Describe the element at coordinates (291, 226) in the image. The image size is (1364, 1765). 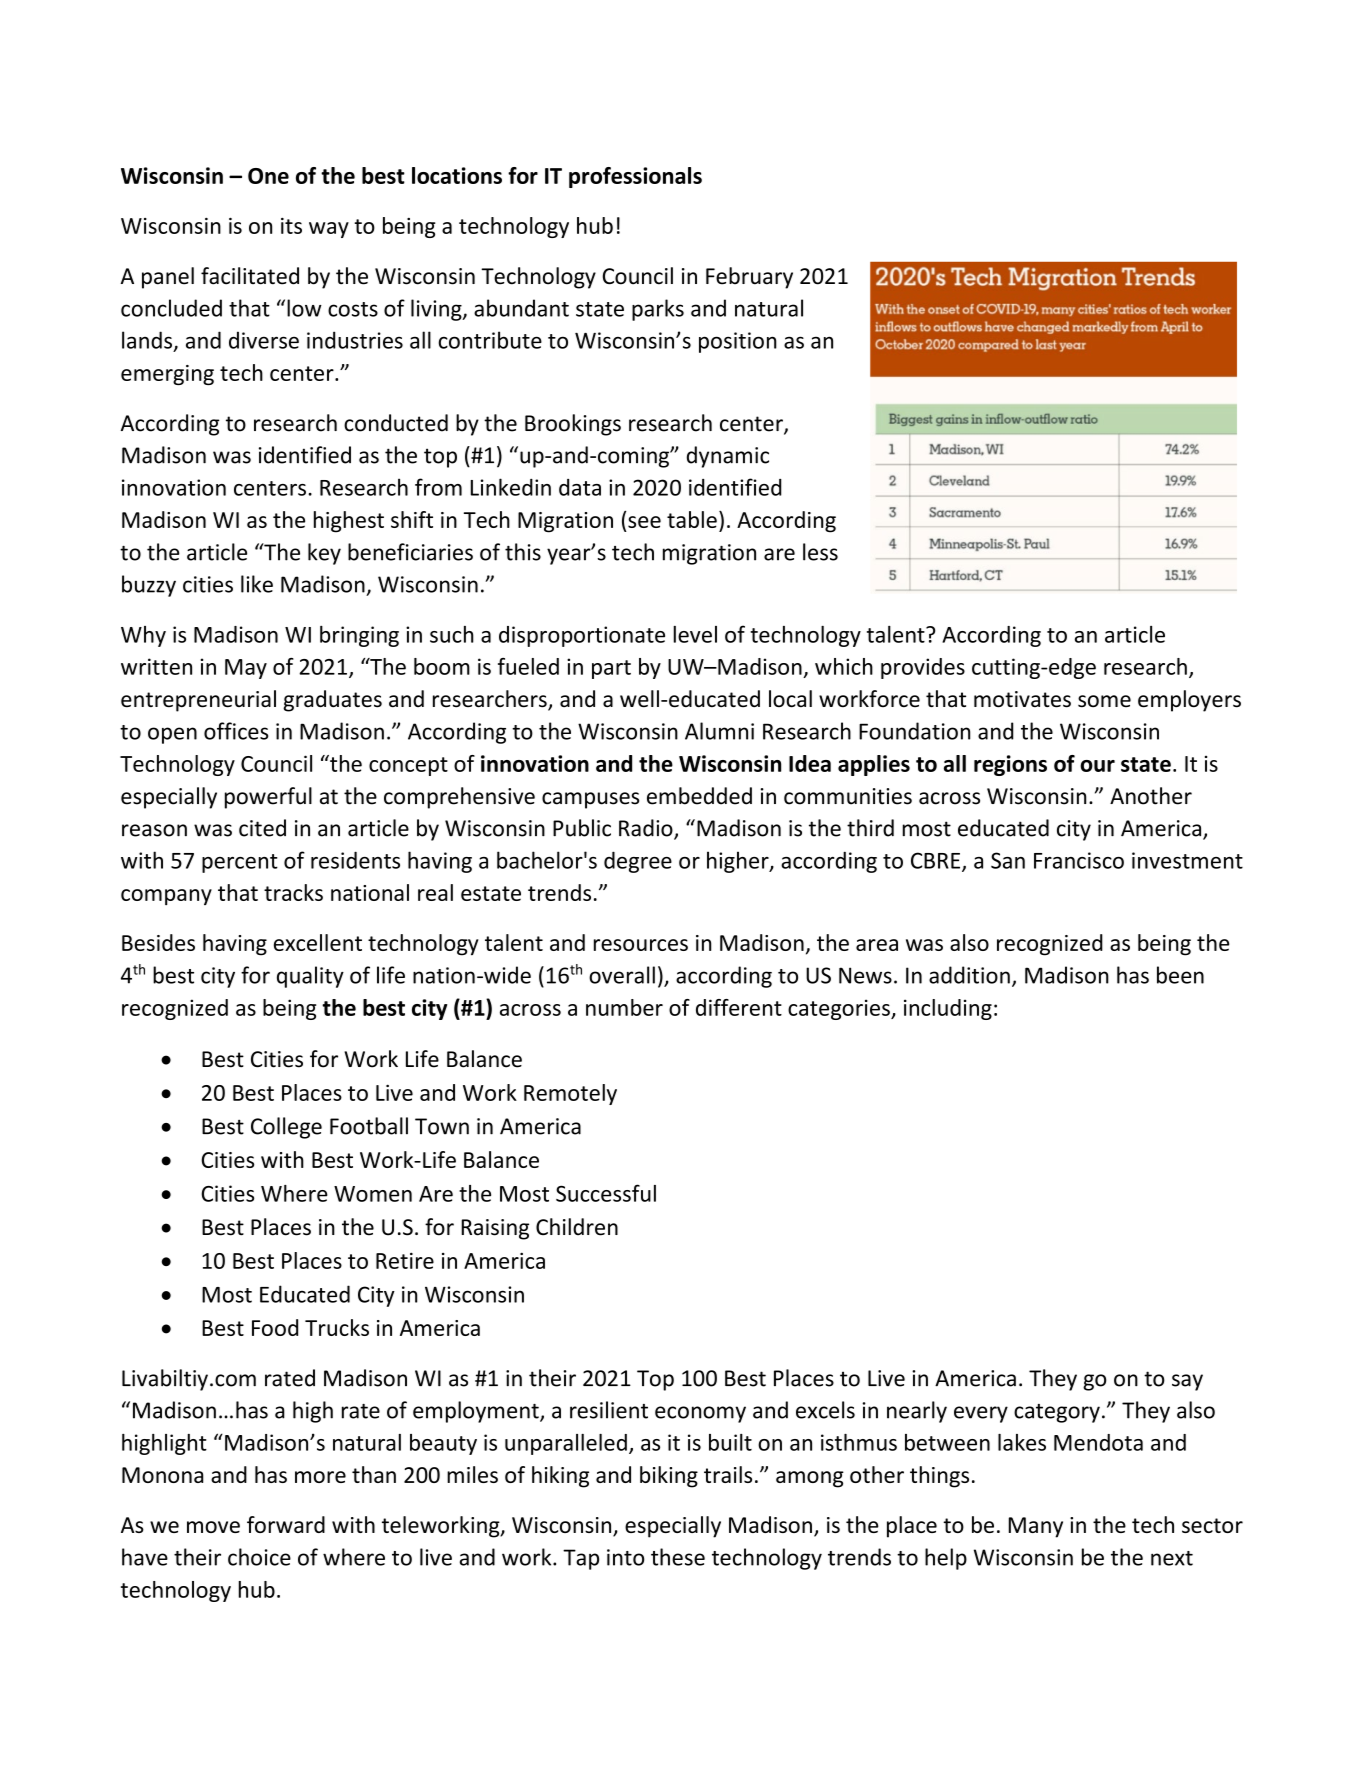
I see `its` at that location.
